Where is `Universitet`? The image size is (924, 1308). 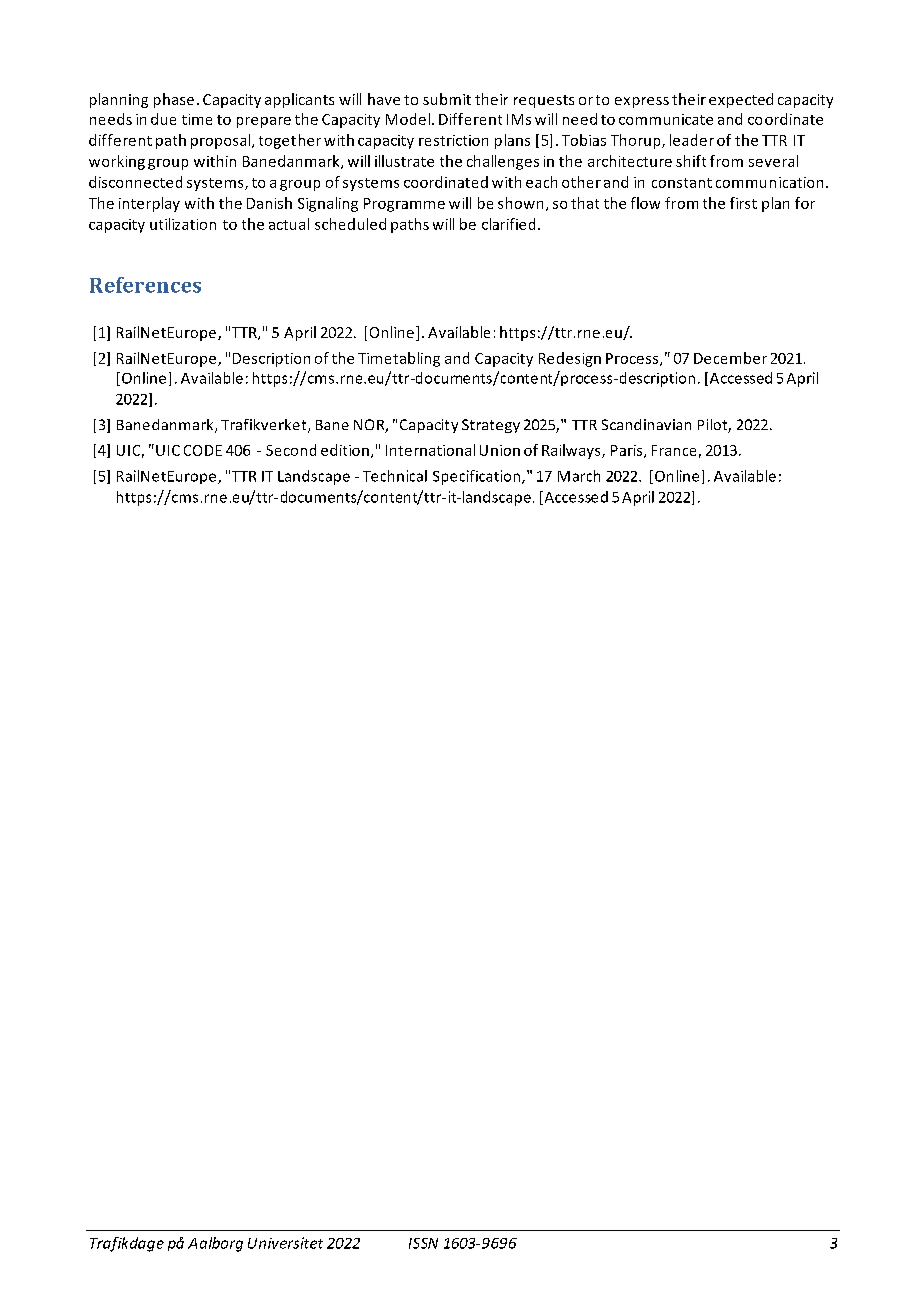
Universitet is located at coordinates (285, 1243).
